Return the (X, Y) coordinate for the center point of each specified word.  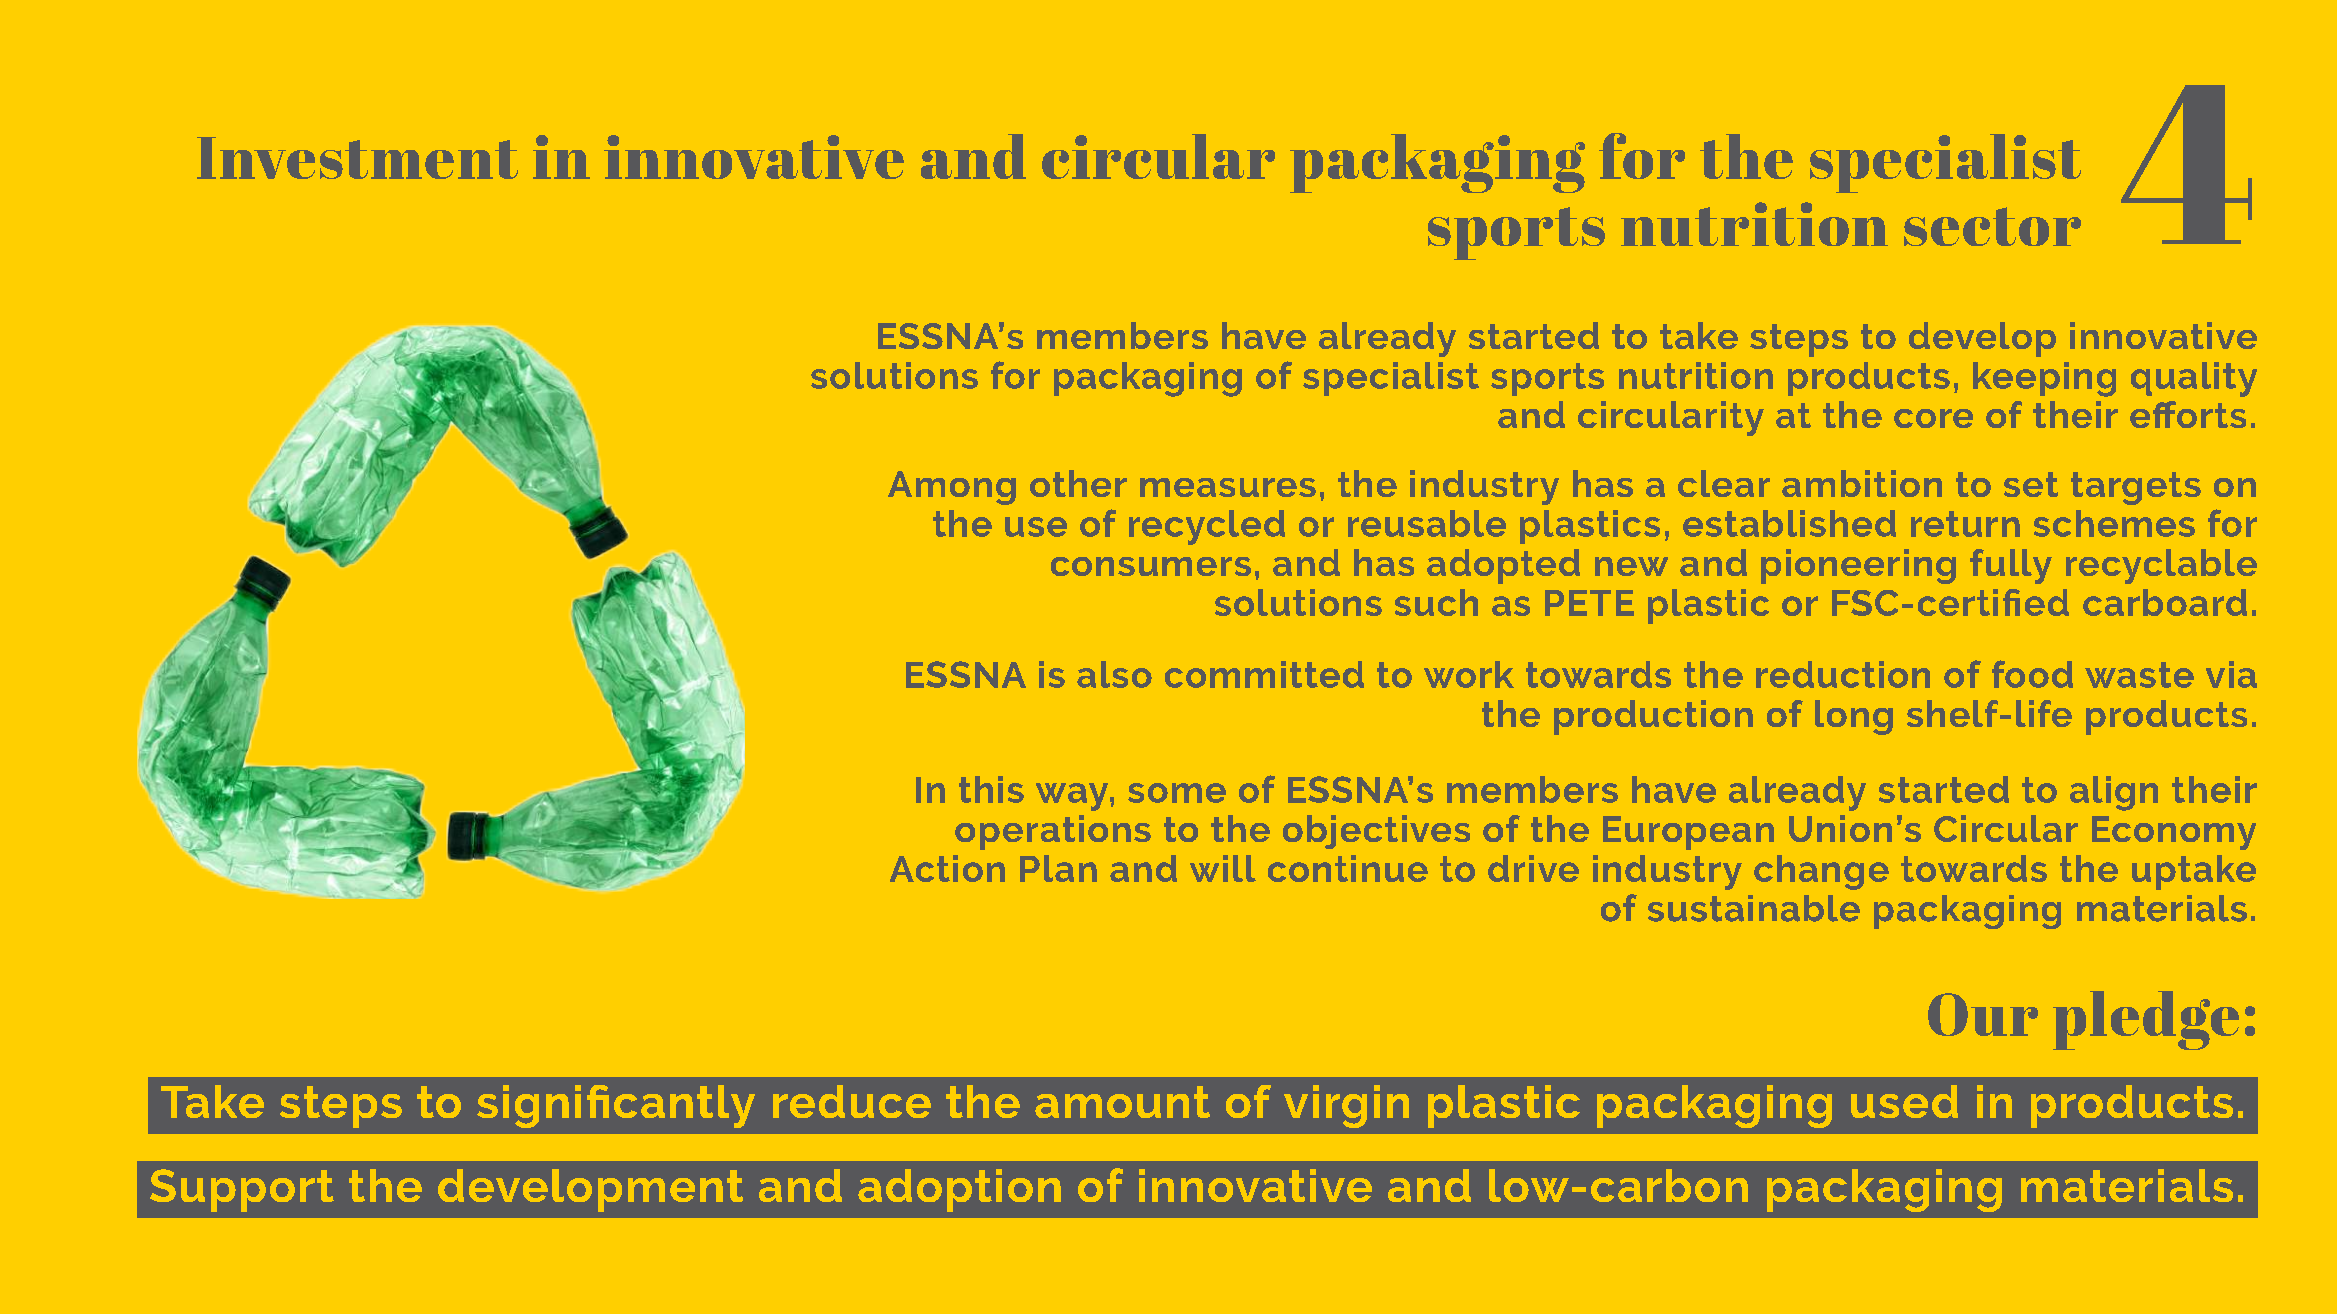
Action (947, 868)
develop (1982, 339)
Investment (357, 158)
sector (1992, 226)
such (1436, 602)
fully (2011, 566)
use (1036, 527)
